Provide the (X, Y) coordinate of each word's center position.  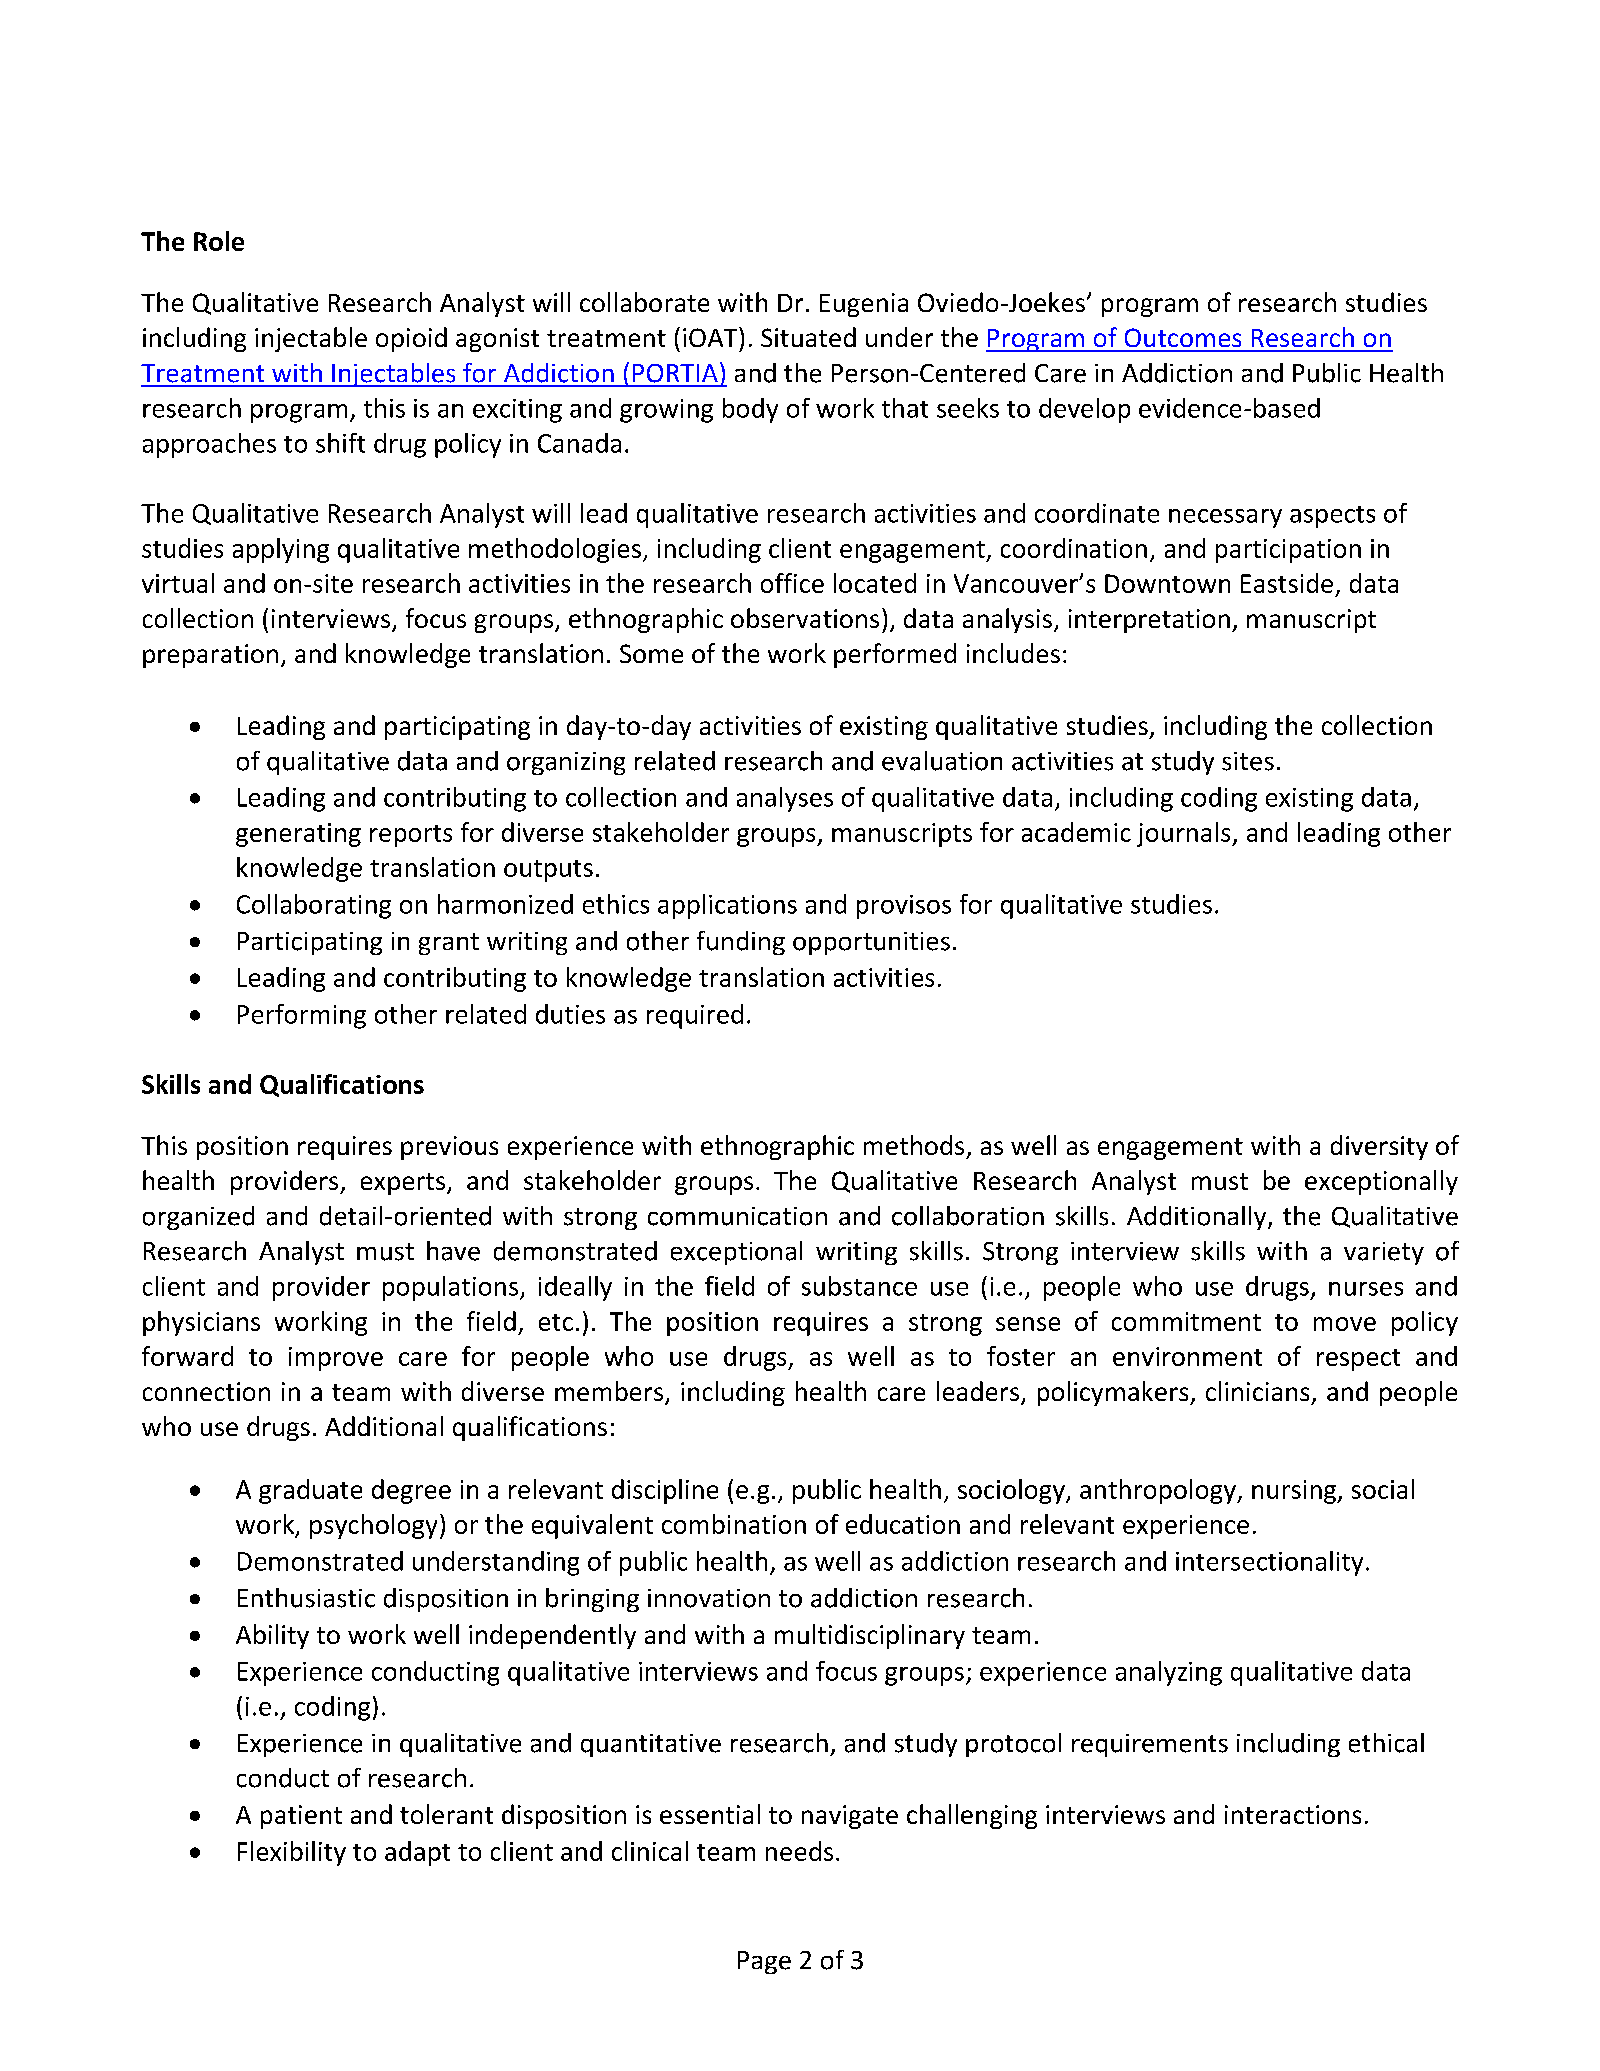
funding (741, 943)
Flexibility (292, 1853)
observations (805, 618)
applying (281, 550)
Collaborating (314, 906)
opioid (411, 339)
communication (737, 1216)
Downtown (1167, 583)
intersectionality (1269, 1563)
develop (1084, 410)
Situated (808, 337)
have (453, 1251)
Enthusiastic (306, 1598)
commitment (1186, 1321)
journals (1185, 834)
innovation (709, 1598)
